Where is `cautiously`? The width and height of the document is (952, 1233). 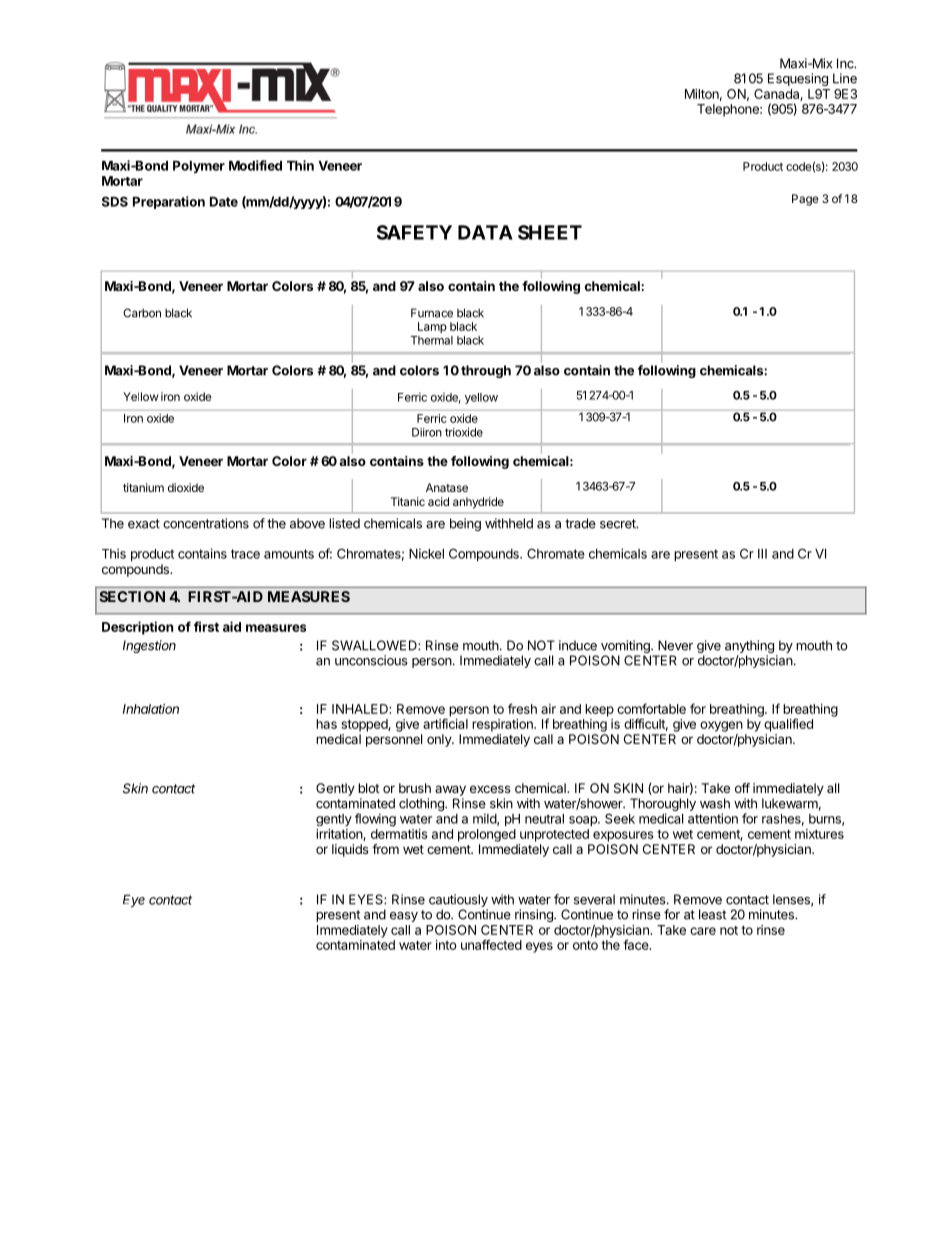
cautiously is located at coordinates (458, 900).
